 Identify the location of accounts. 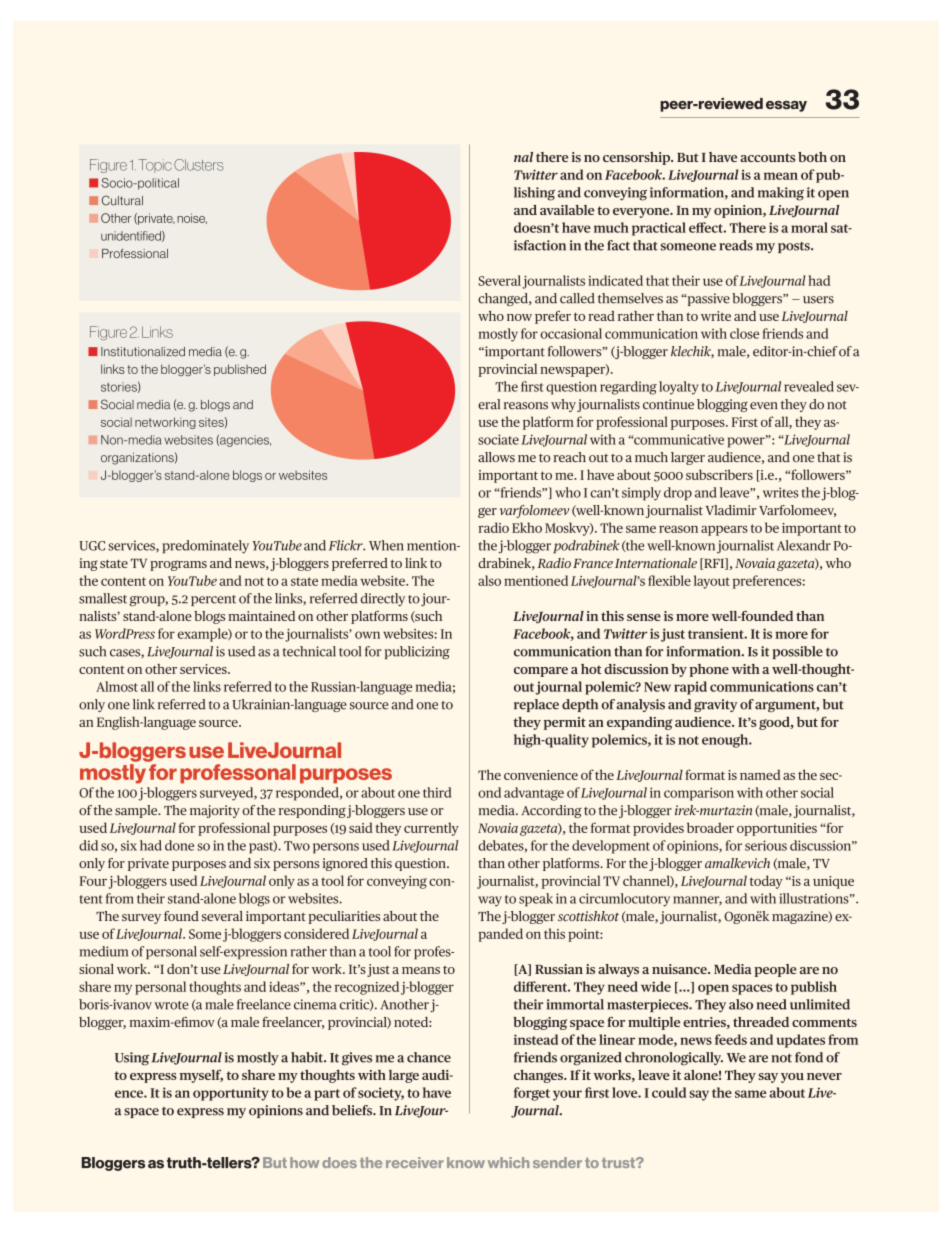
(767, 157).
